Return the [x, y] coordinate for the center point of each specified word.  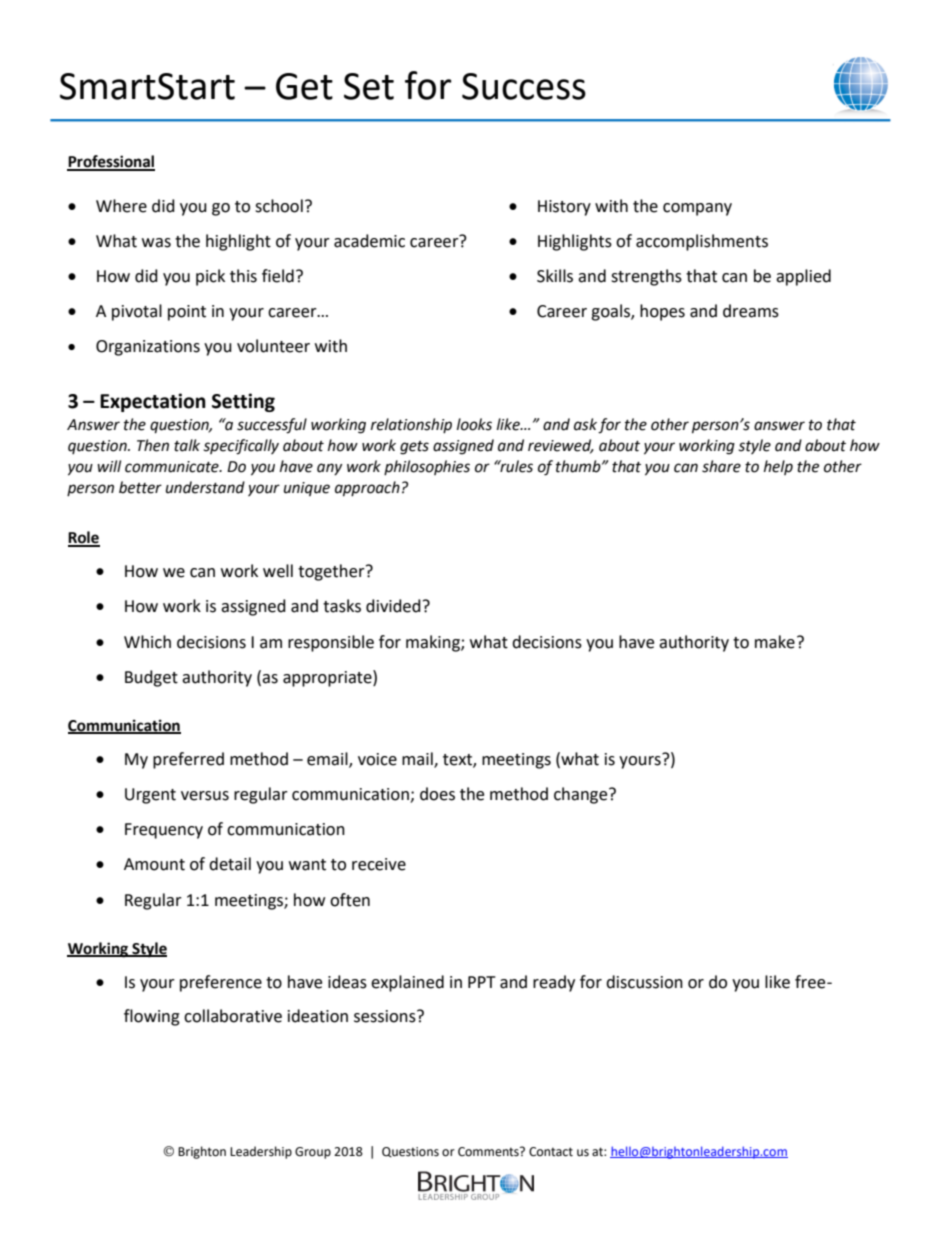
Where [121, 206]
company [697, 209]
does [437, 794]
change [582, 795]
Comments [489, 1152]
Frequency [164, 831]
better [140, 487]
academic [369, 241]
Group [313, 1153]
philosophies [427, 467]
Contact [551, 1152]
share [721, 466]
